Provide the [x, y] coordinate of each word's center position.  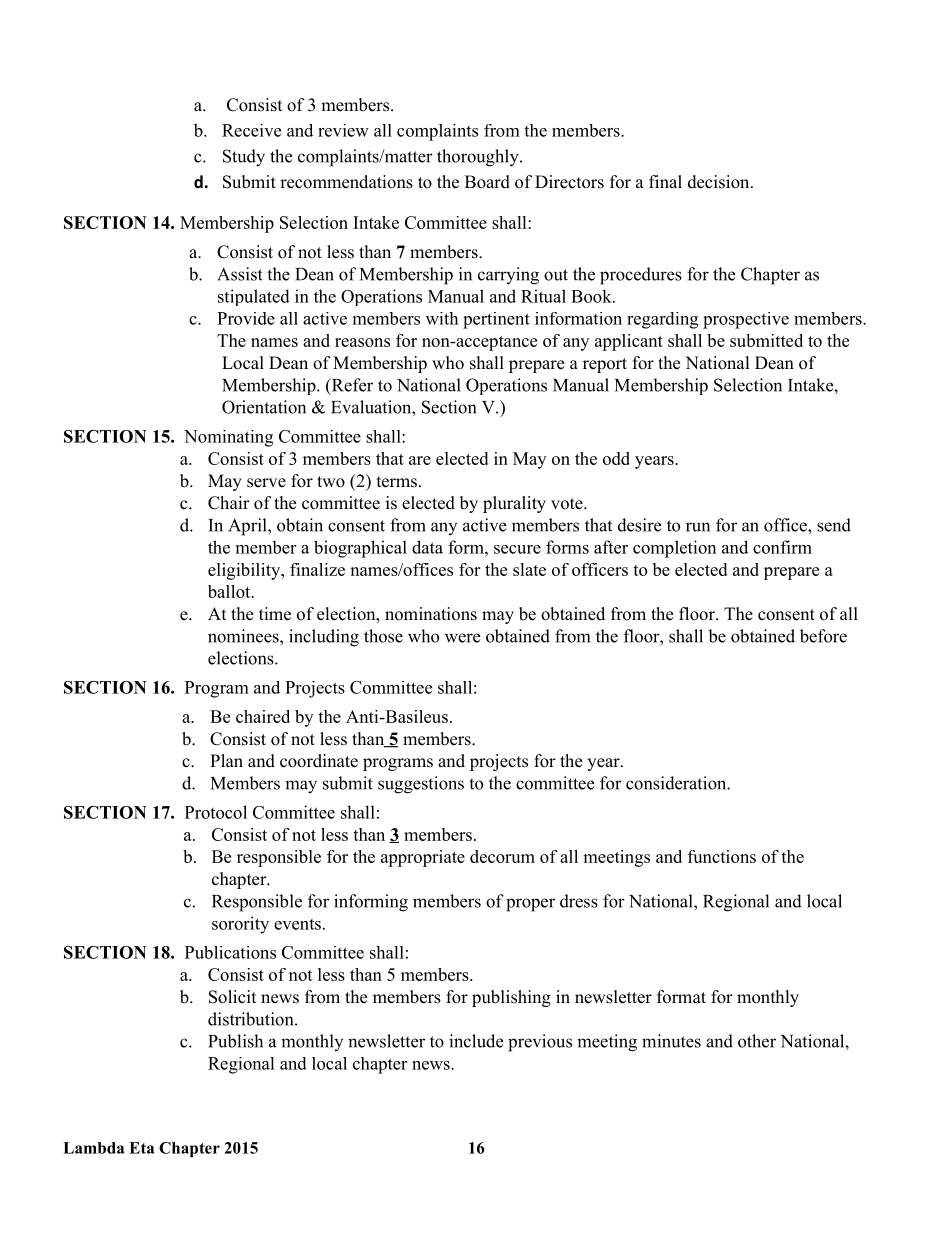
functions [722, 856]
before [823, 636]
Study [244, 158]
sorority [240, 925]
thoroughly [479, 158]
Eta [142, 1148]
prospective [746, 320]
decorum [502, 856]
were [462, 638]
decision [718, 182]
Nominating [228, 438]
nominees [244, 636]
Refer [351, 386]
